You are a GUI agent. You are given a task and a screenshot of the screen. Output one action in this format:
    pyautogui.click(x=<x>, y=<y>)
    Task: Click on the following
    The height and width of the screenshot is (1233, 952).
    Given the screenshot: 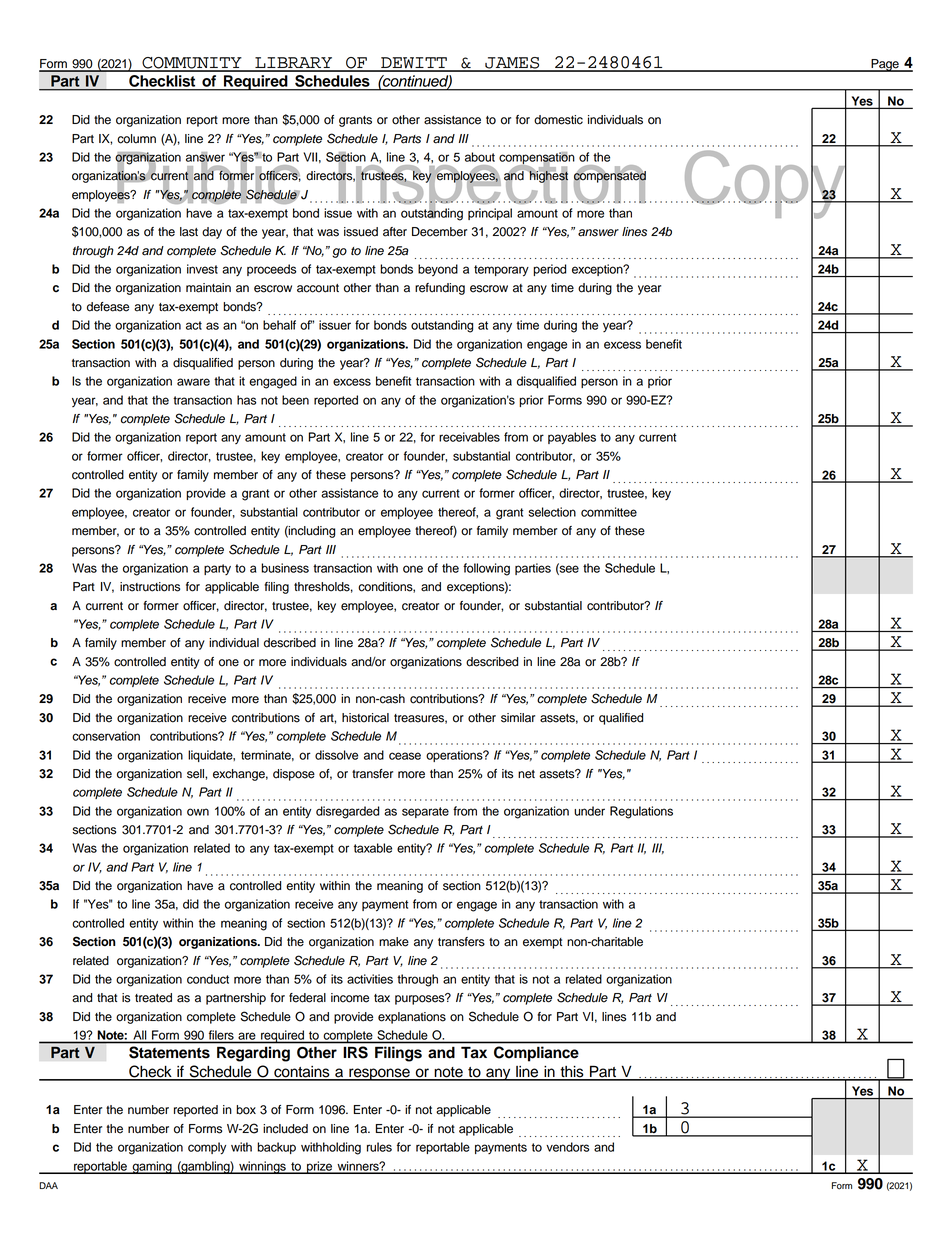 What is the action you would take?
    pyautogui.click(x=486, y=569)
